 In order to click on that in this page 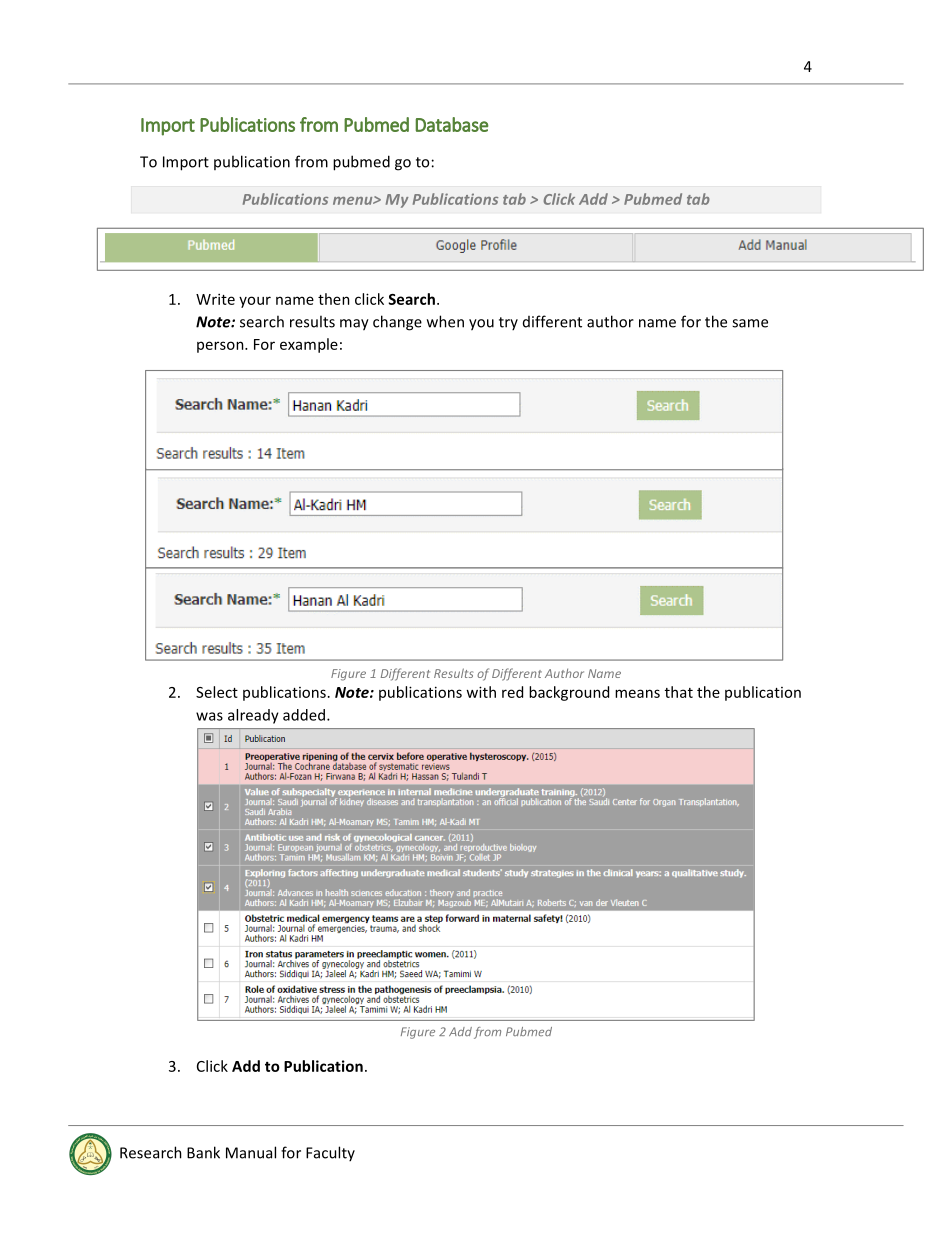, I will do `click(679, 692)`.
